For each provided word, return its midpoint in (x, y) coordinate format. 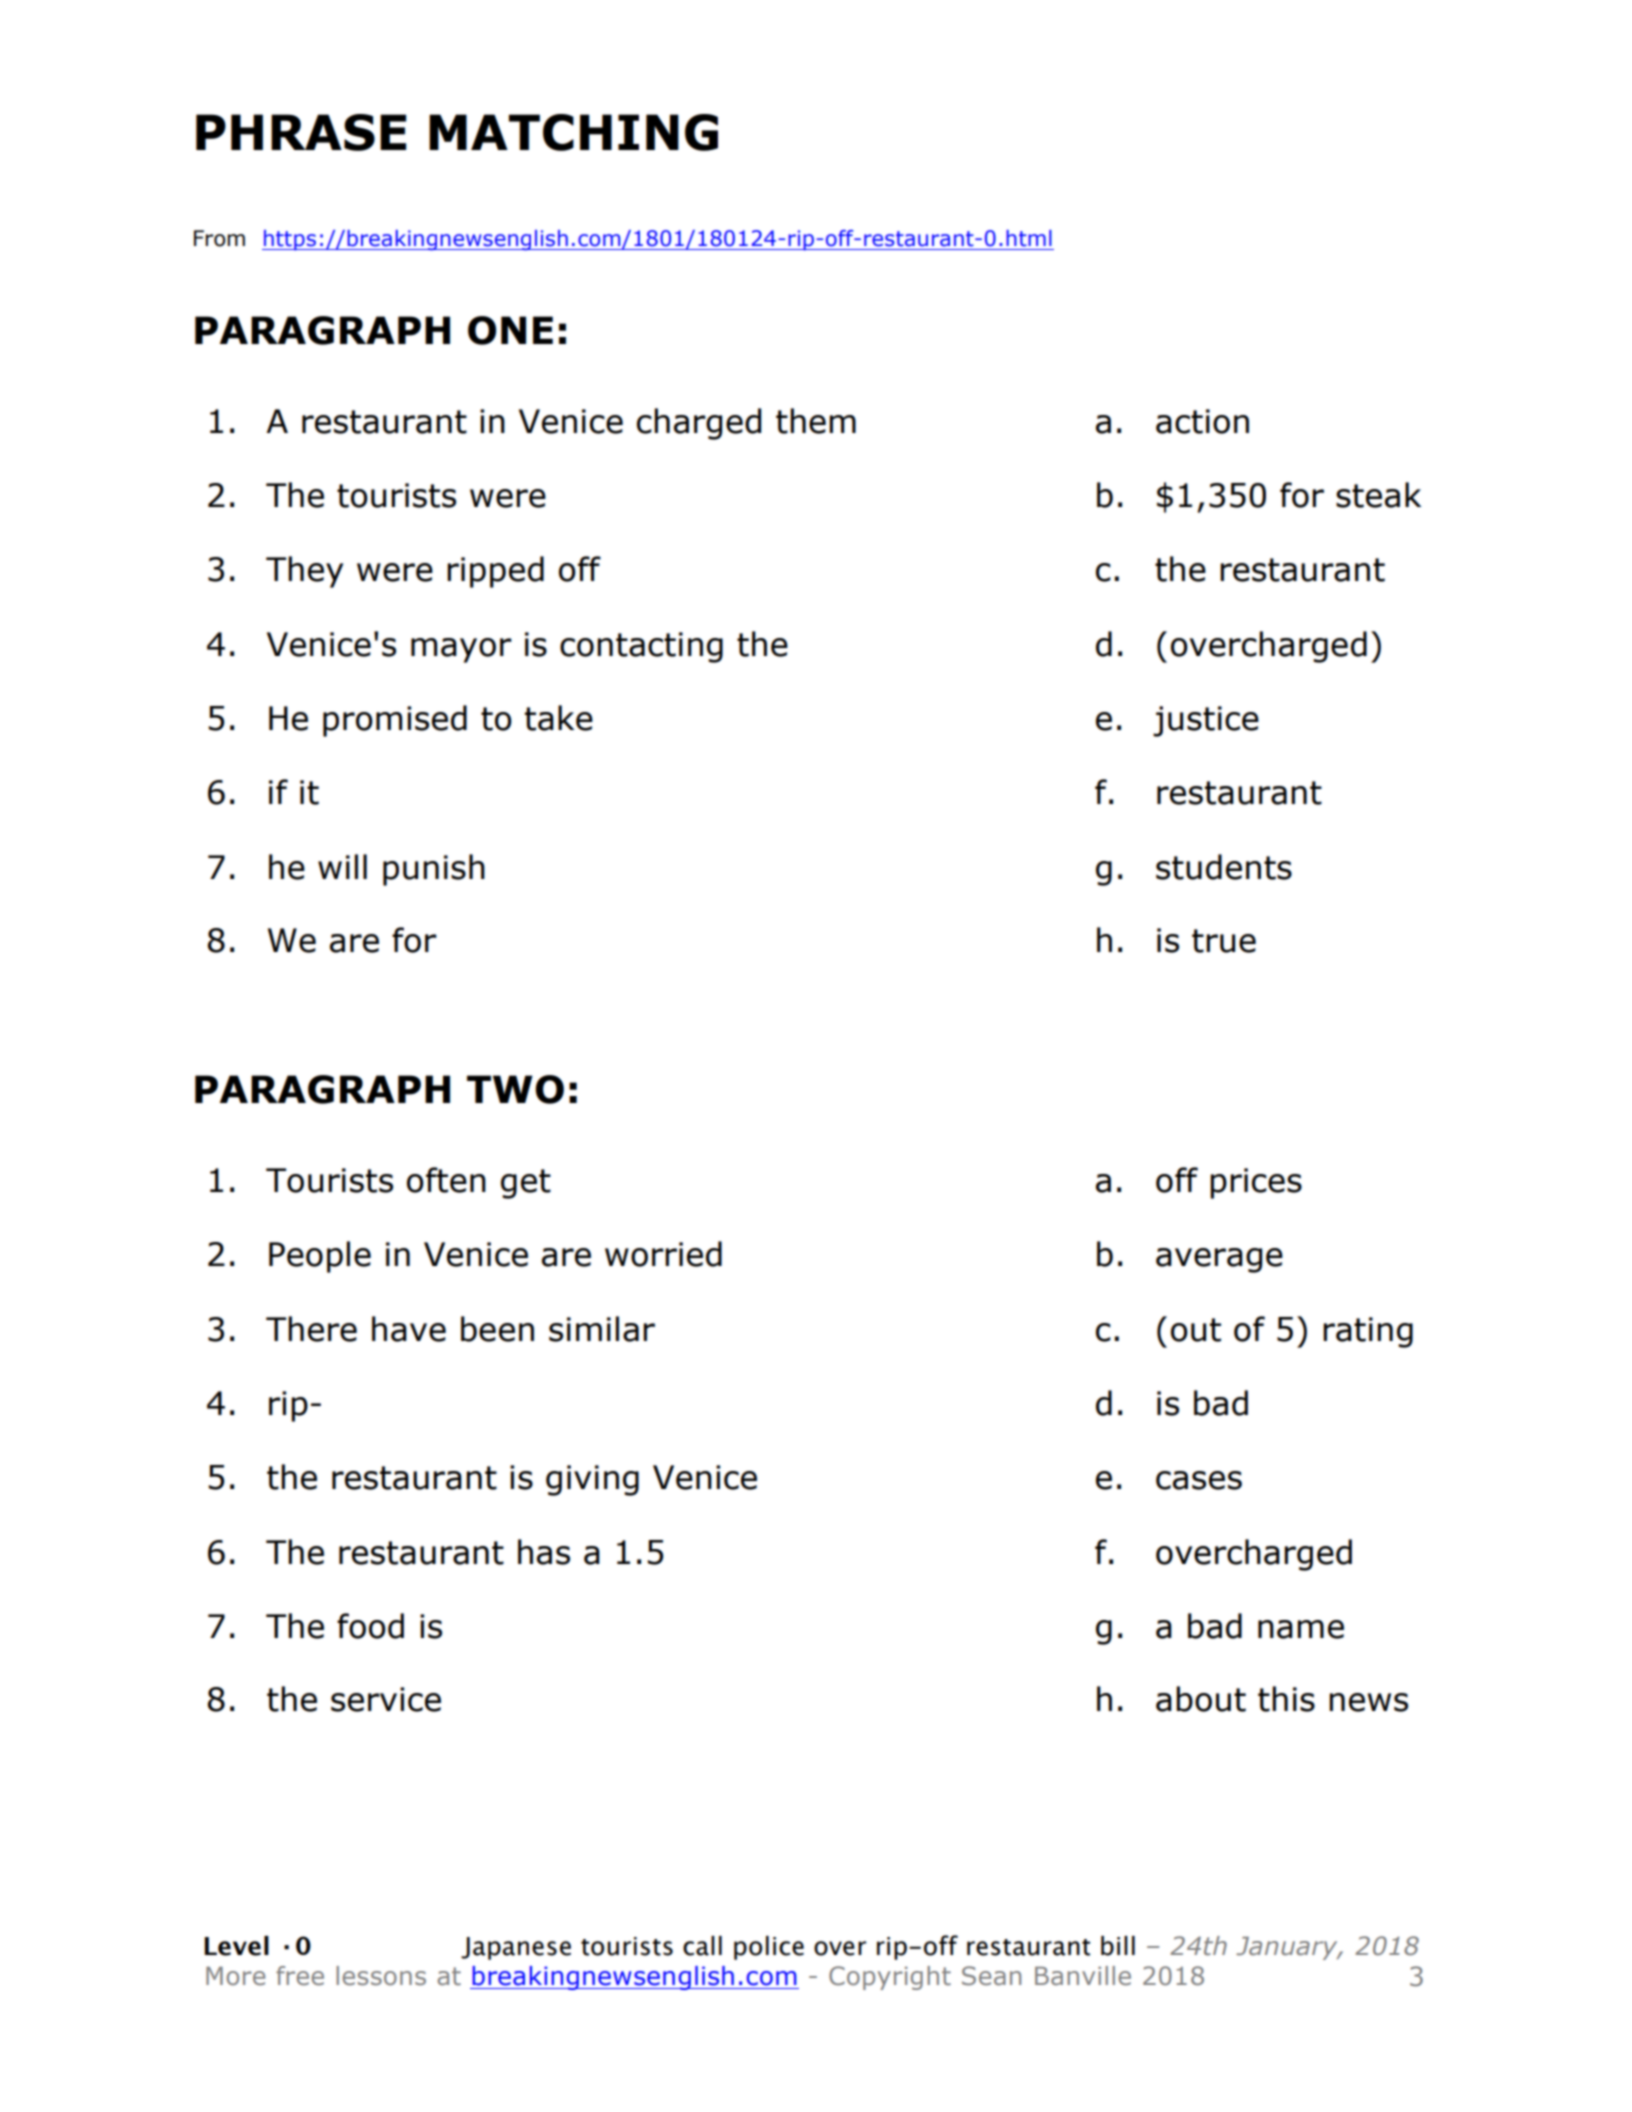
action (1202, 421)
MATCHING (573, 132)
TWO (515, 1089)
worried (663, 1254)
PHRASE (301, 132)
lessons (381, 1976)
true (1224, 941)
